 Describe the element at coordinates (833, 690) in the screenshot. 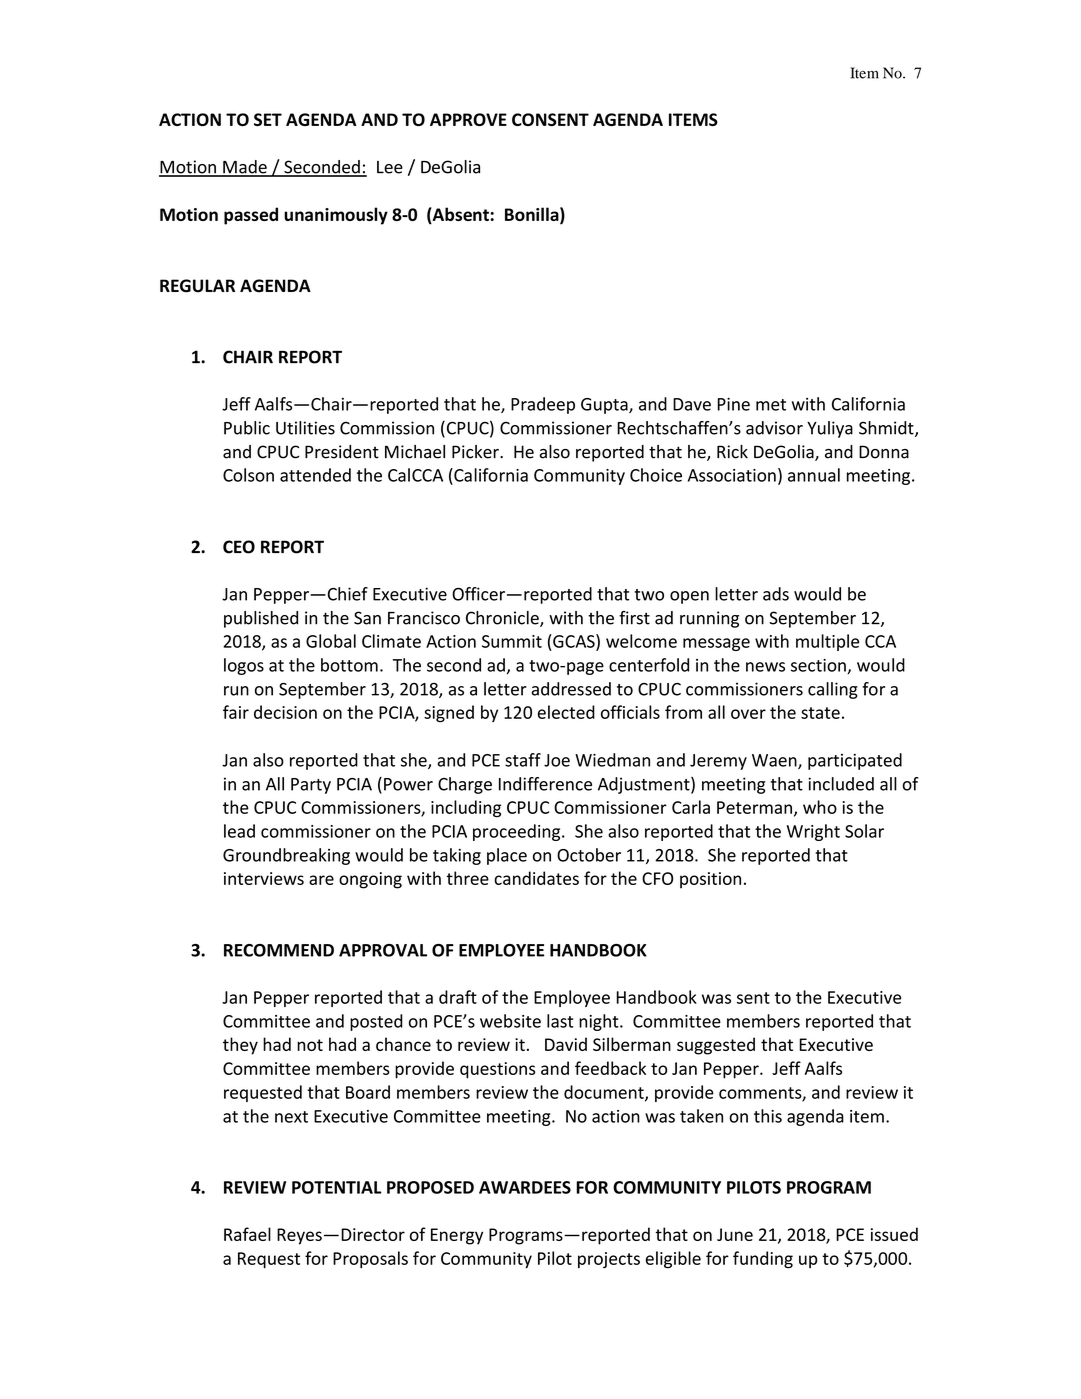

I see `calling` at that location.
